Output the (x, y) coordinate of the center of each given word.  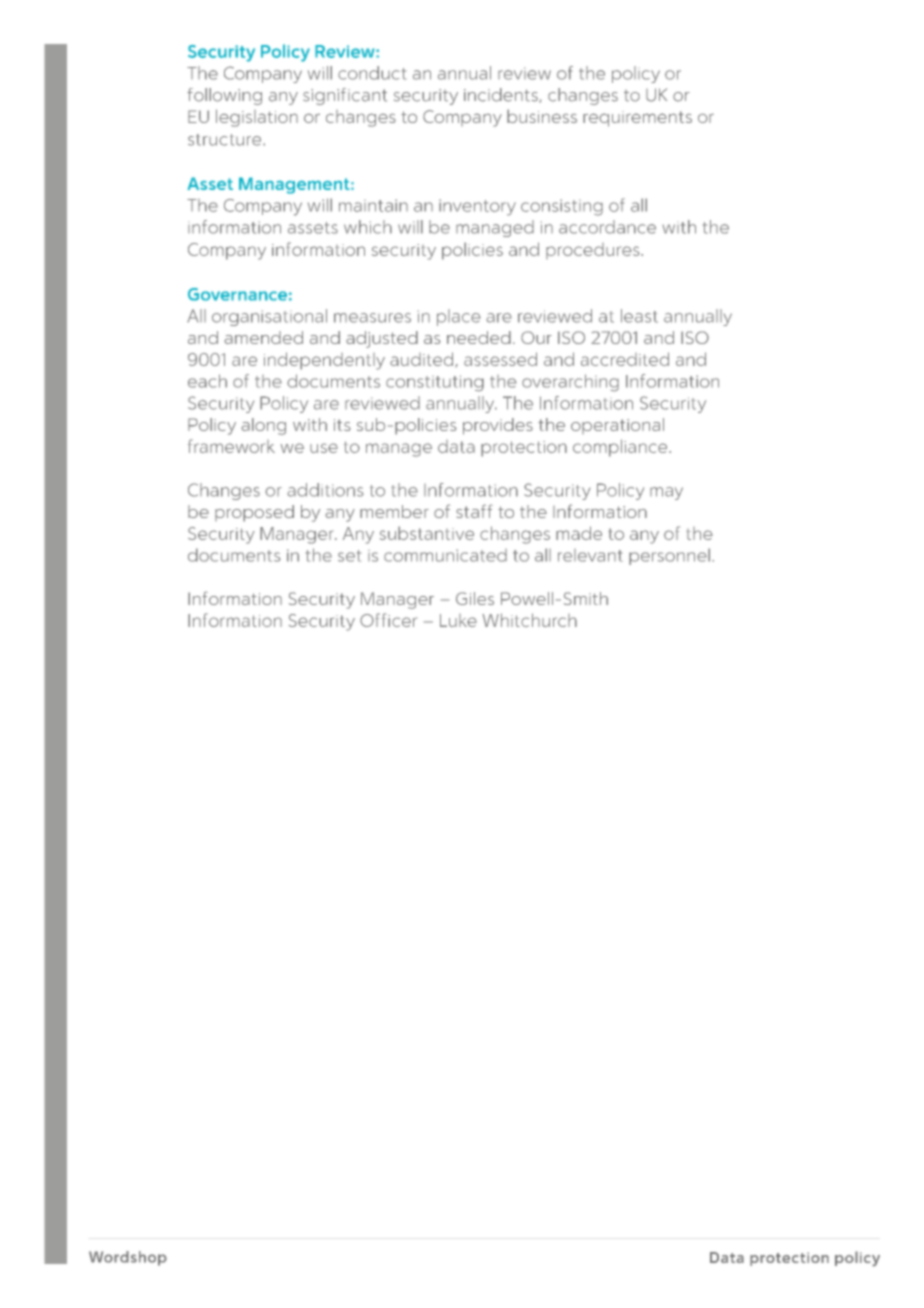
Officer (388, 620)
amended (263, 337)
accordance (607, 227)
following (224, 96)
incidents (502, 95)
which (368, 227)
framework (231, 446)
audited (423, 359)
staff (474, 511)
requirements (637, 119)
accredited (625, 359)
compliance (621, 448)
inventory (477, 207)
